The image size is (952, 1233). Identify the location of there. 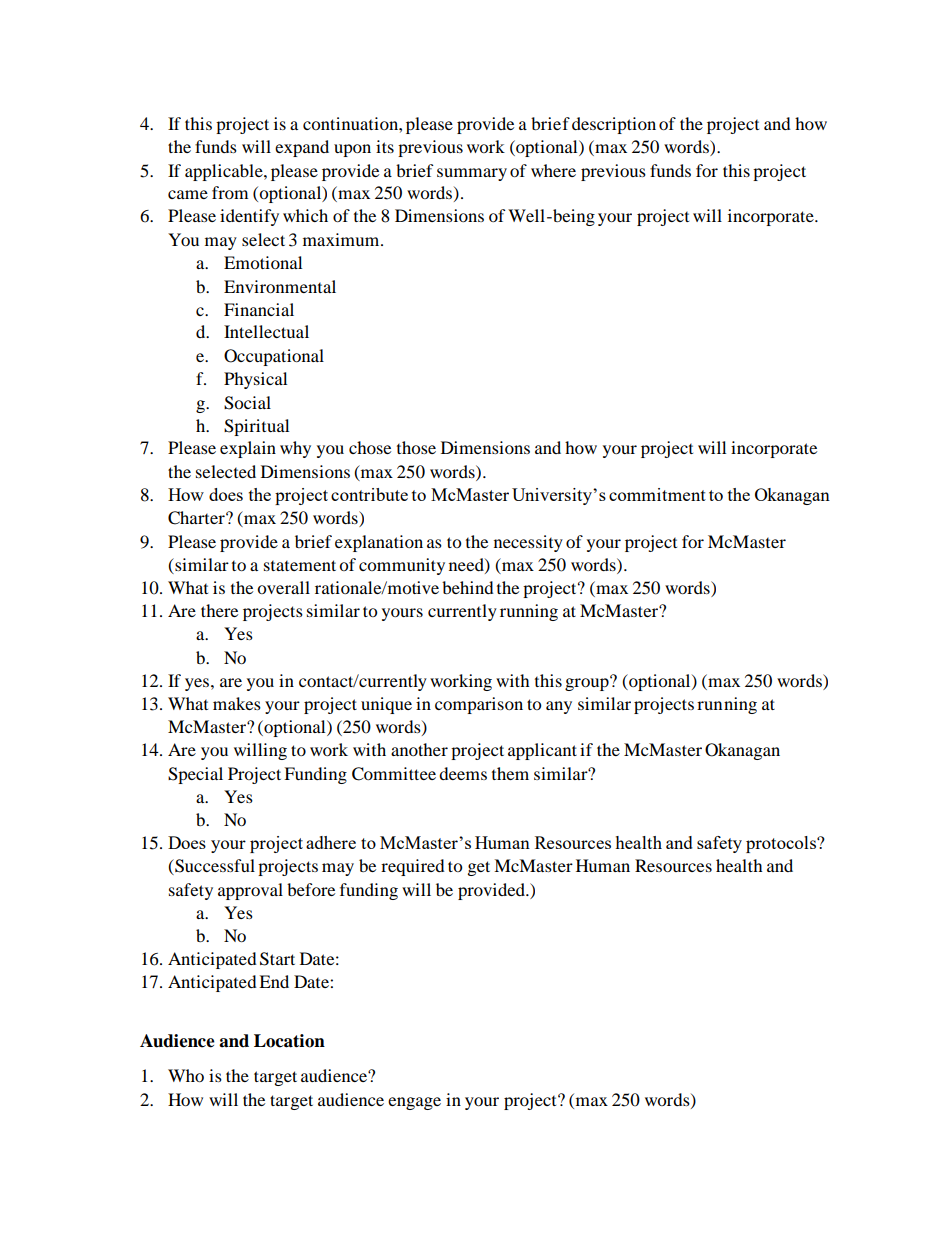
(219, 610).
